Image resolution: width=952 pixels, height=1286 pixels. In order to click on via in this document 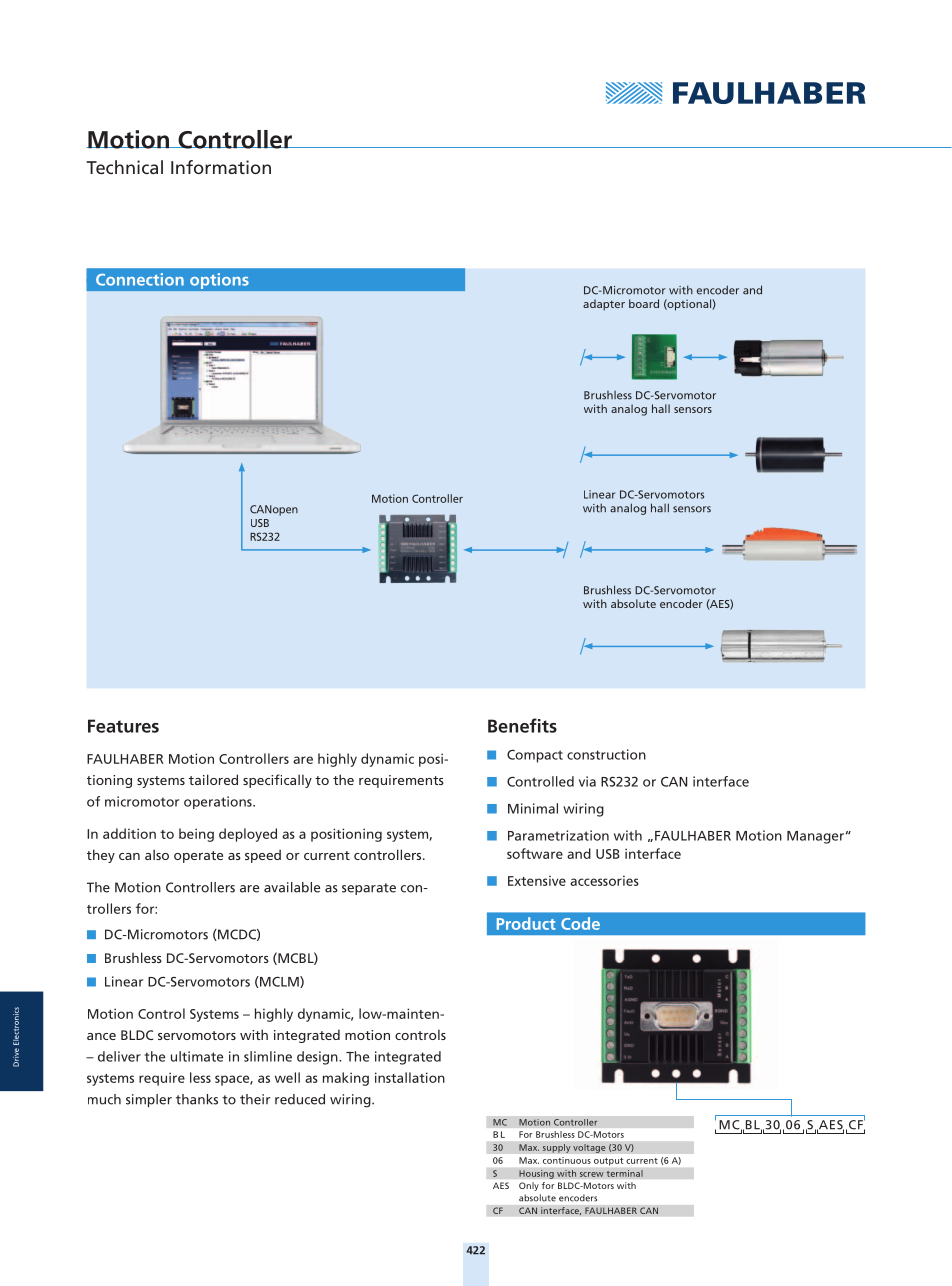, I will do `click(587, 781)`.
